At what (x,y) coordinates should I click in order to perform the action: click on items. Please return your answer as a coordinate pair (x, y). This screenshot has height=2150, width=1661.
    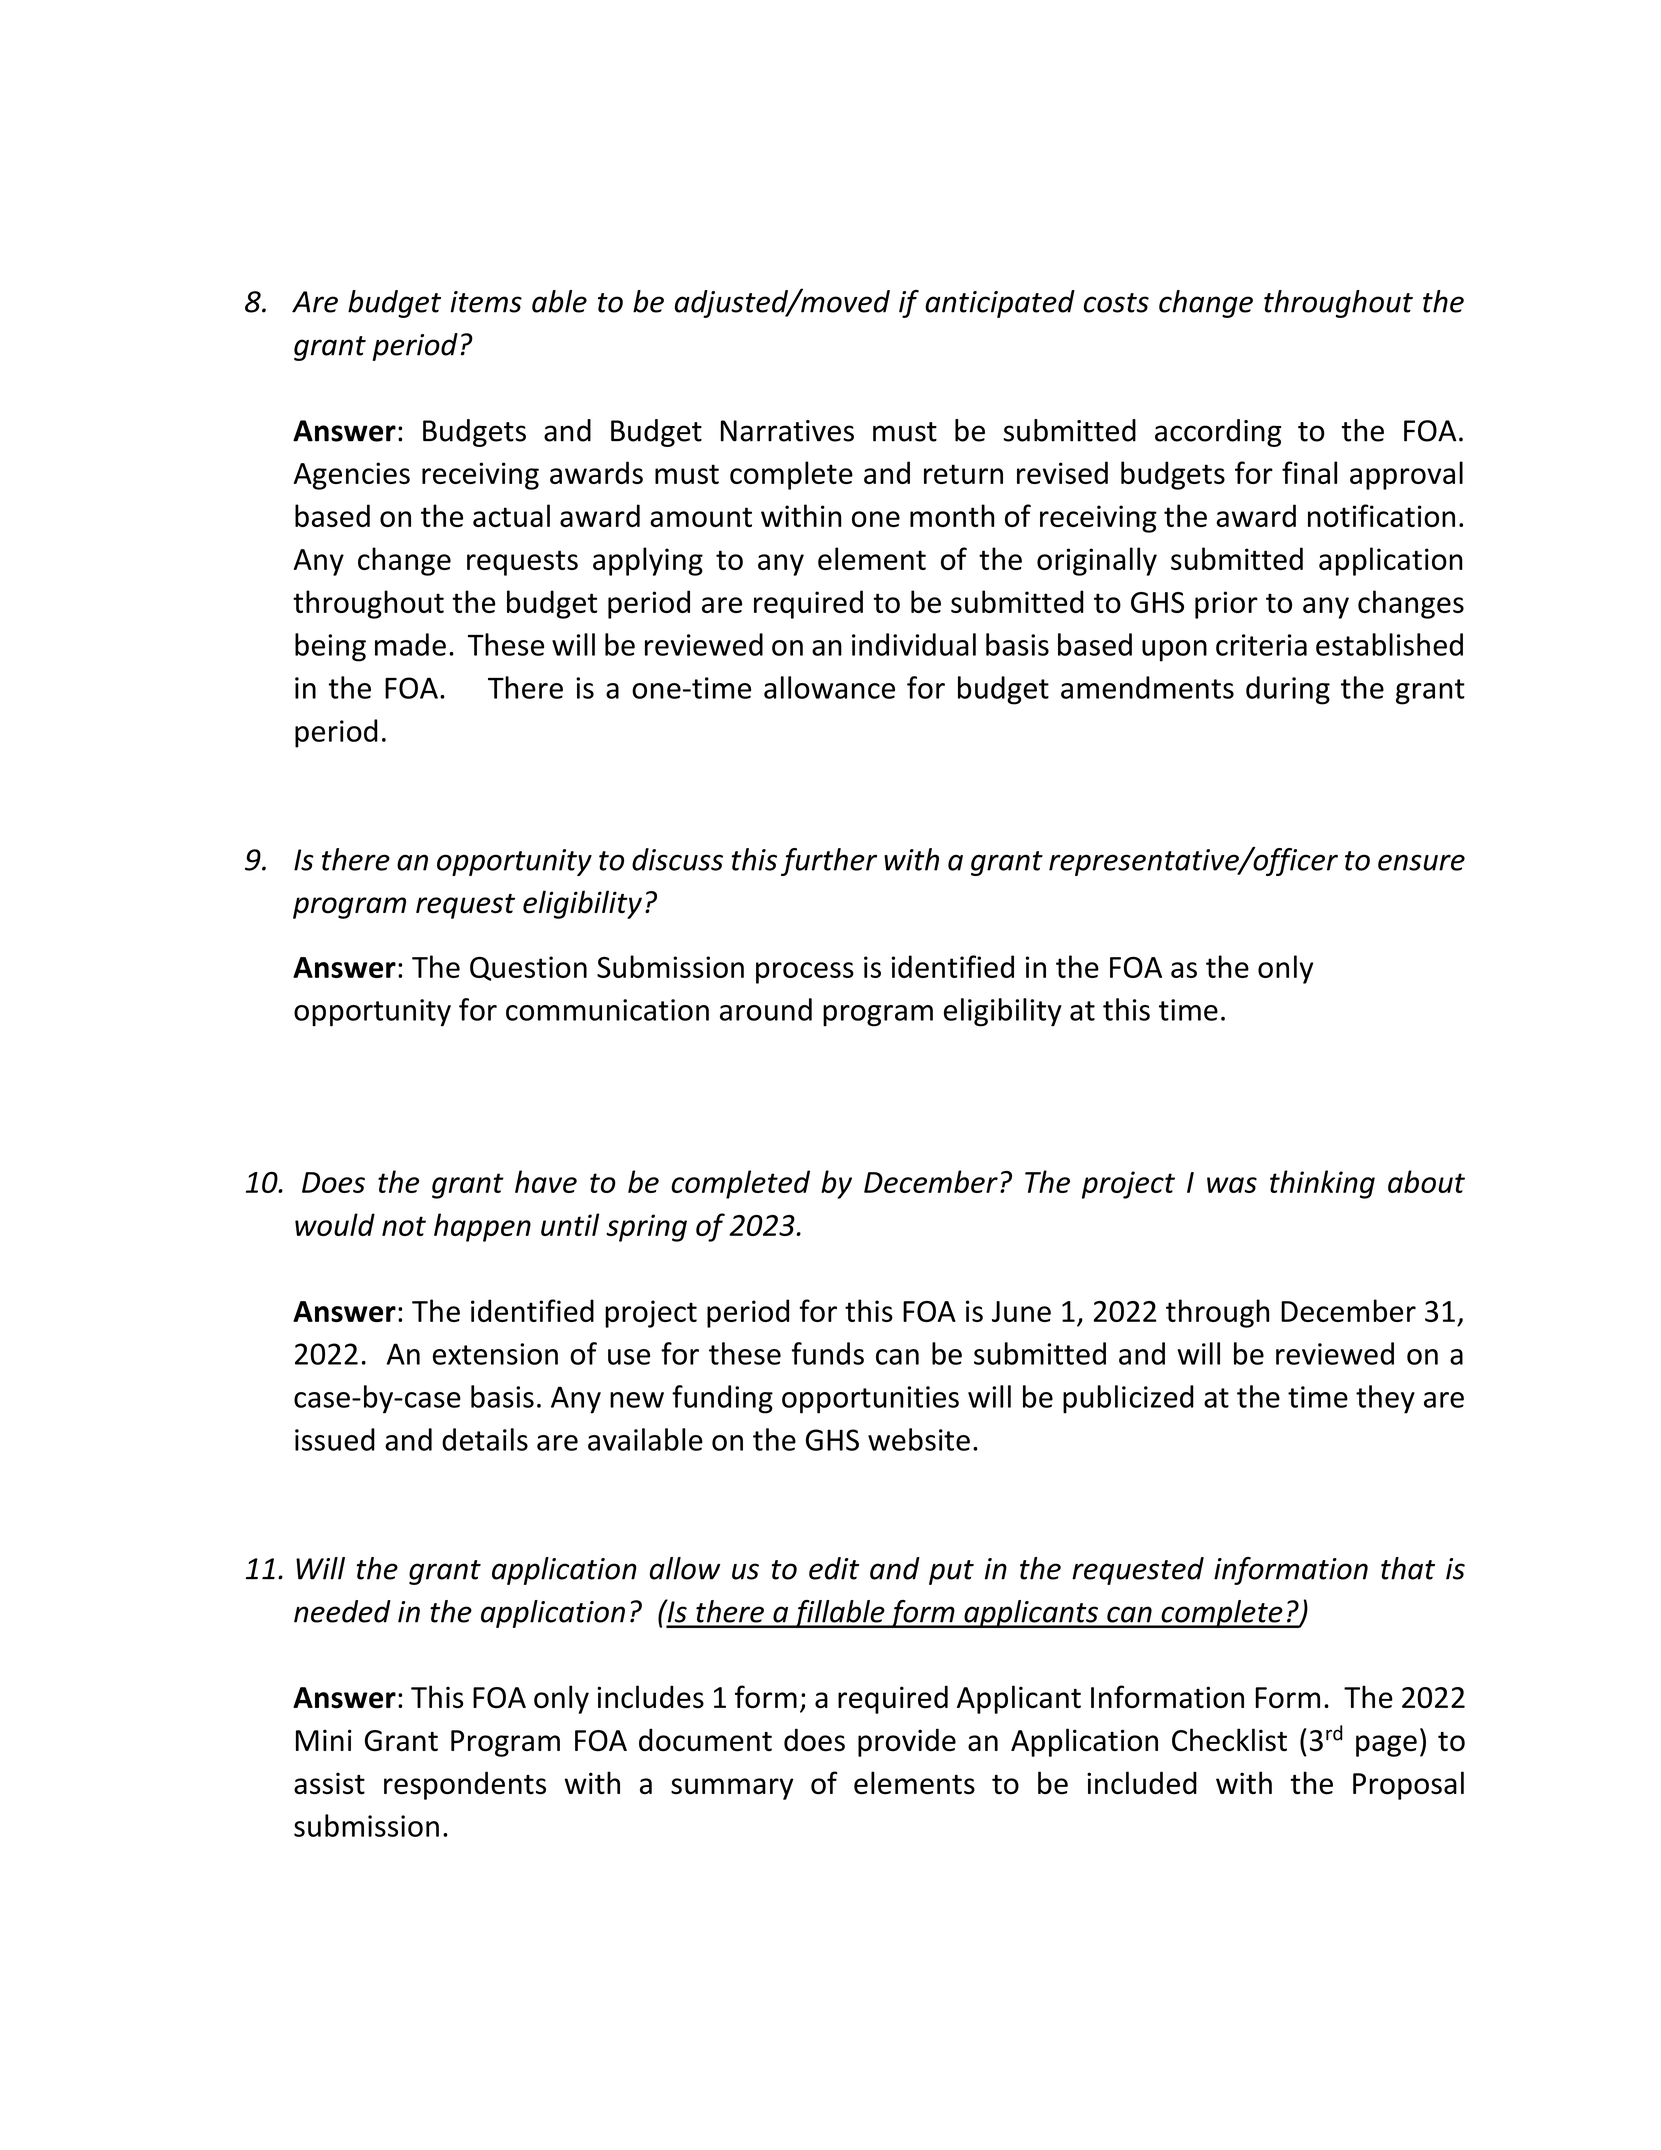
    Looking at the image, I should click on (486, 302).
